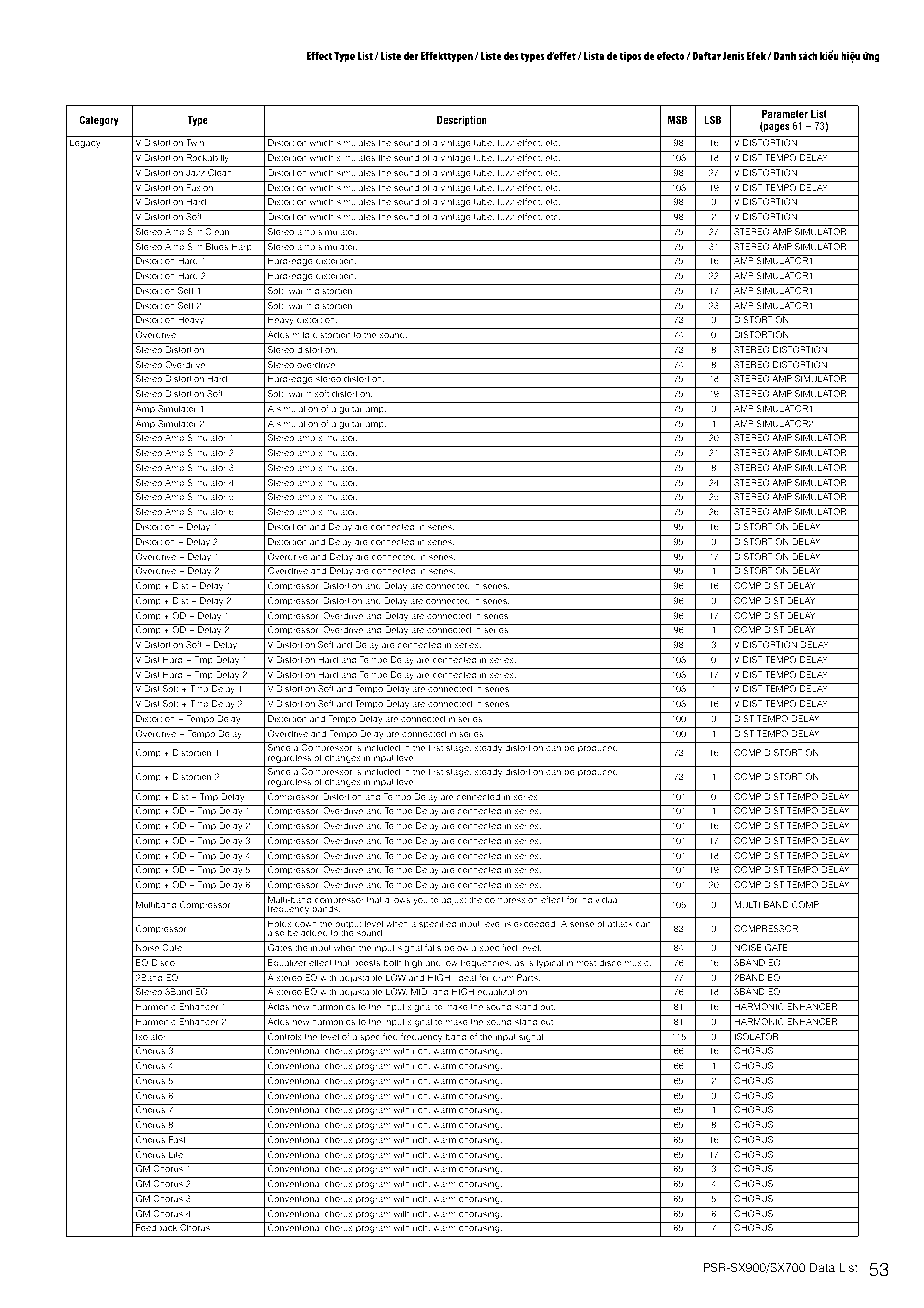 This page has height=1308, width=924. Describe the element at coordinates (599, 899) in the page. I see `individual` at that location.
